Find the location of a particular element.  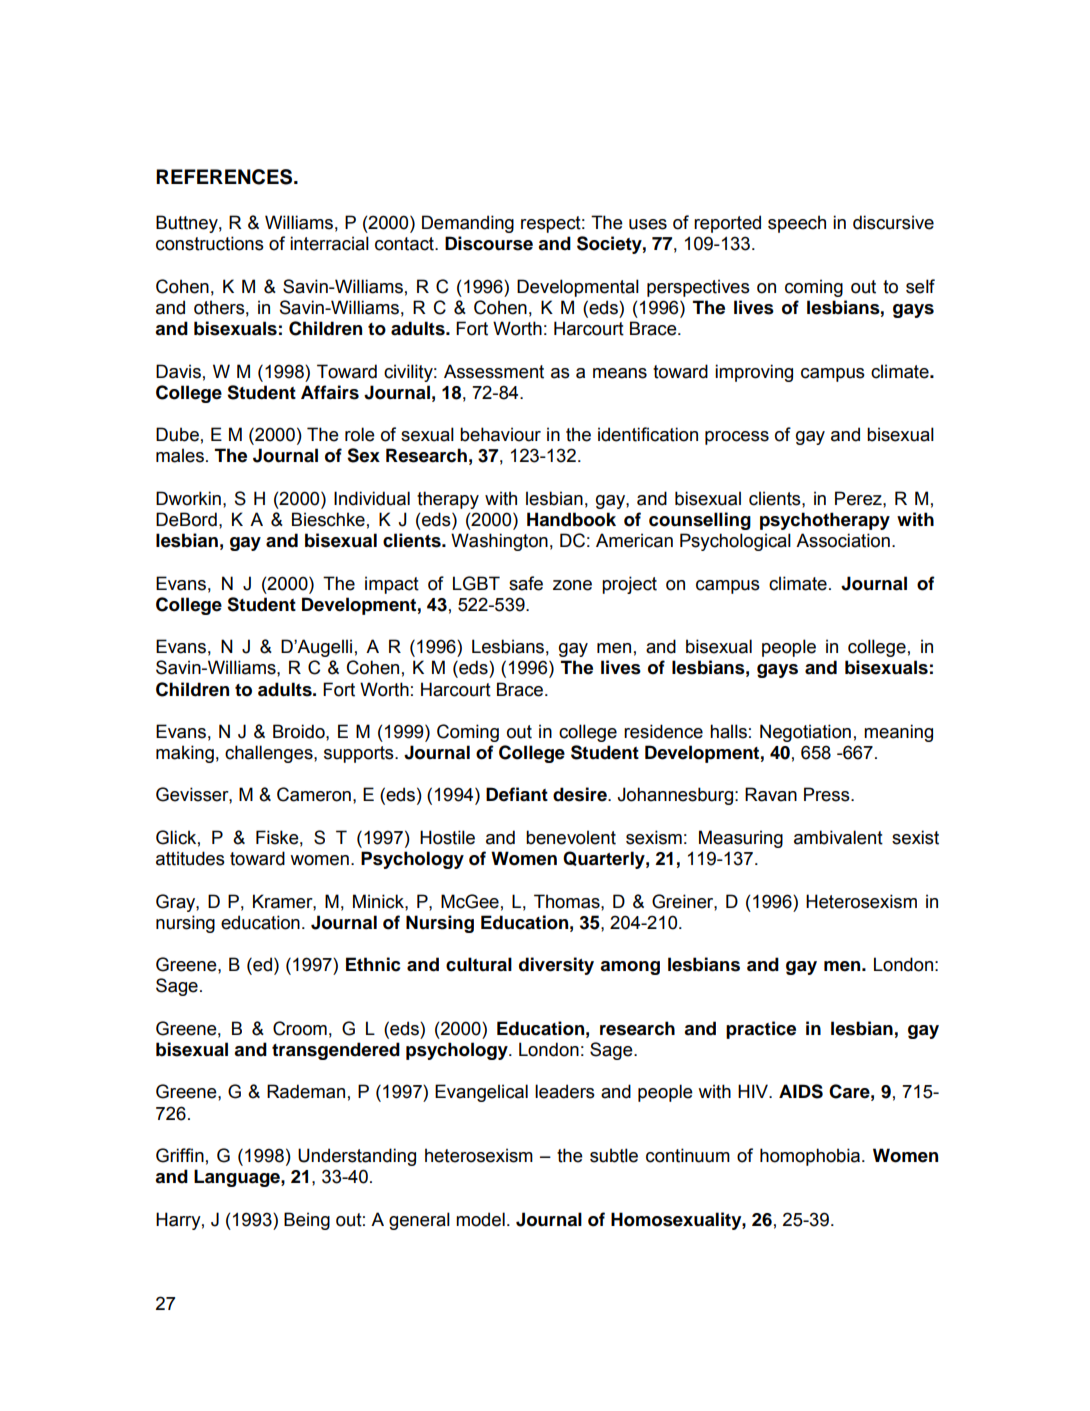

diversity is located at coordinates (556, 966).
